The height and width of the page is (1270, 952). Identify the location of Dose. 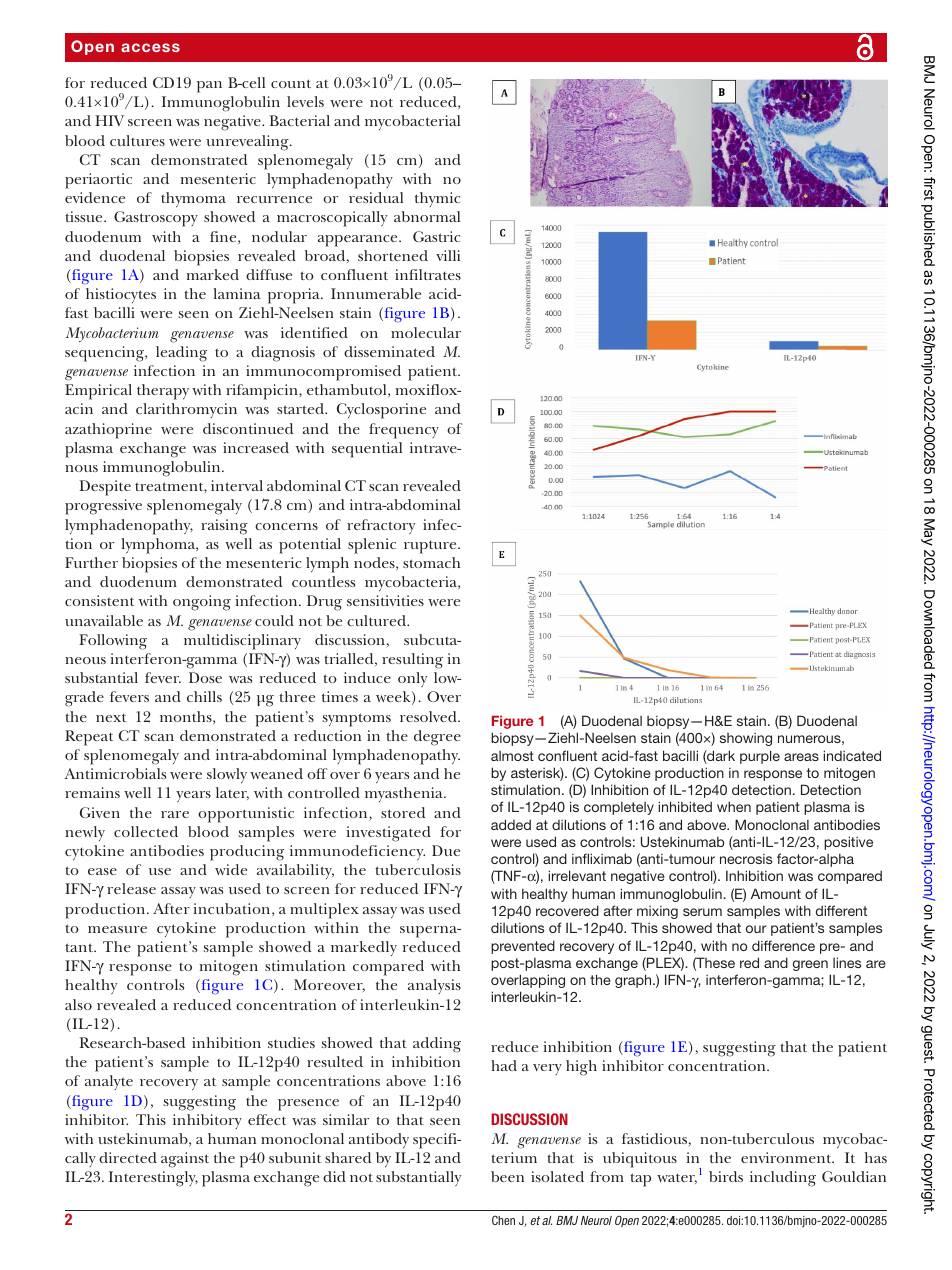
(205, 677).
